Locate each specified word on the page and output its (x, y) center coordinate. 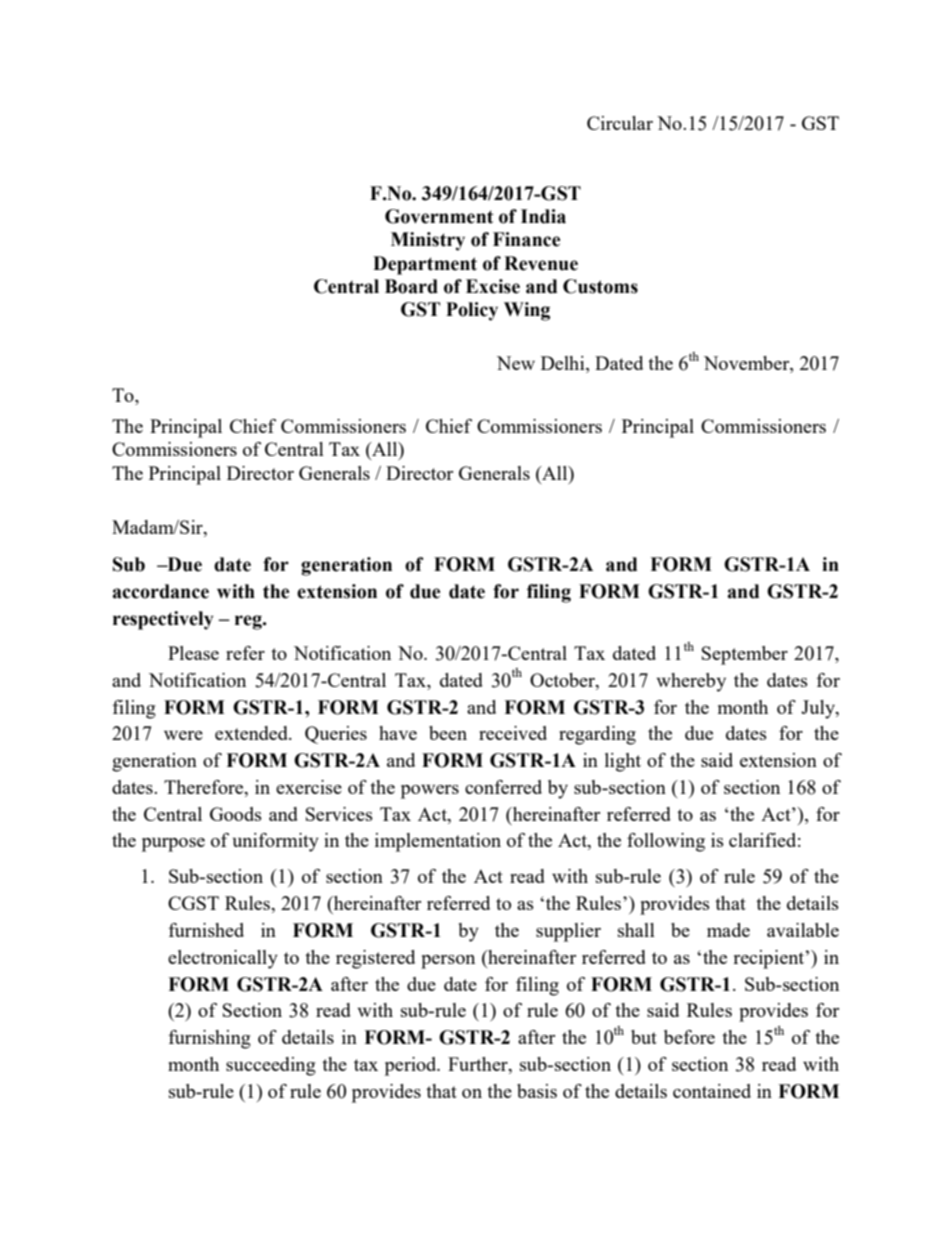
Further (479, 1065)
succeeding (271, 1066)
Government (439, 216)
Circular (620, 123)
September (745, 655)
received (513, 733)
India (543, 216)
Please (193, 653)
